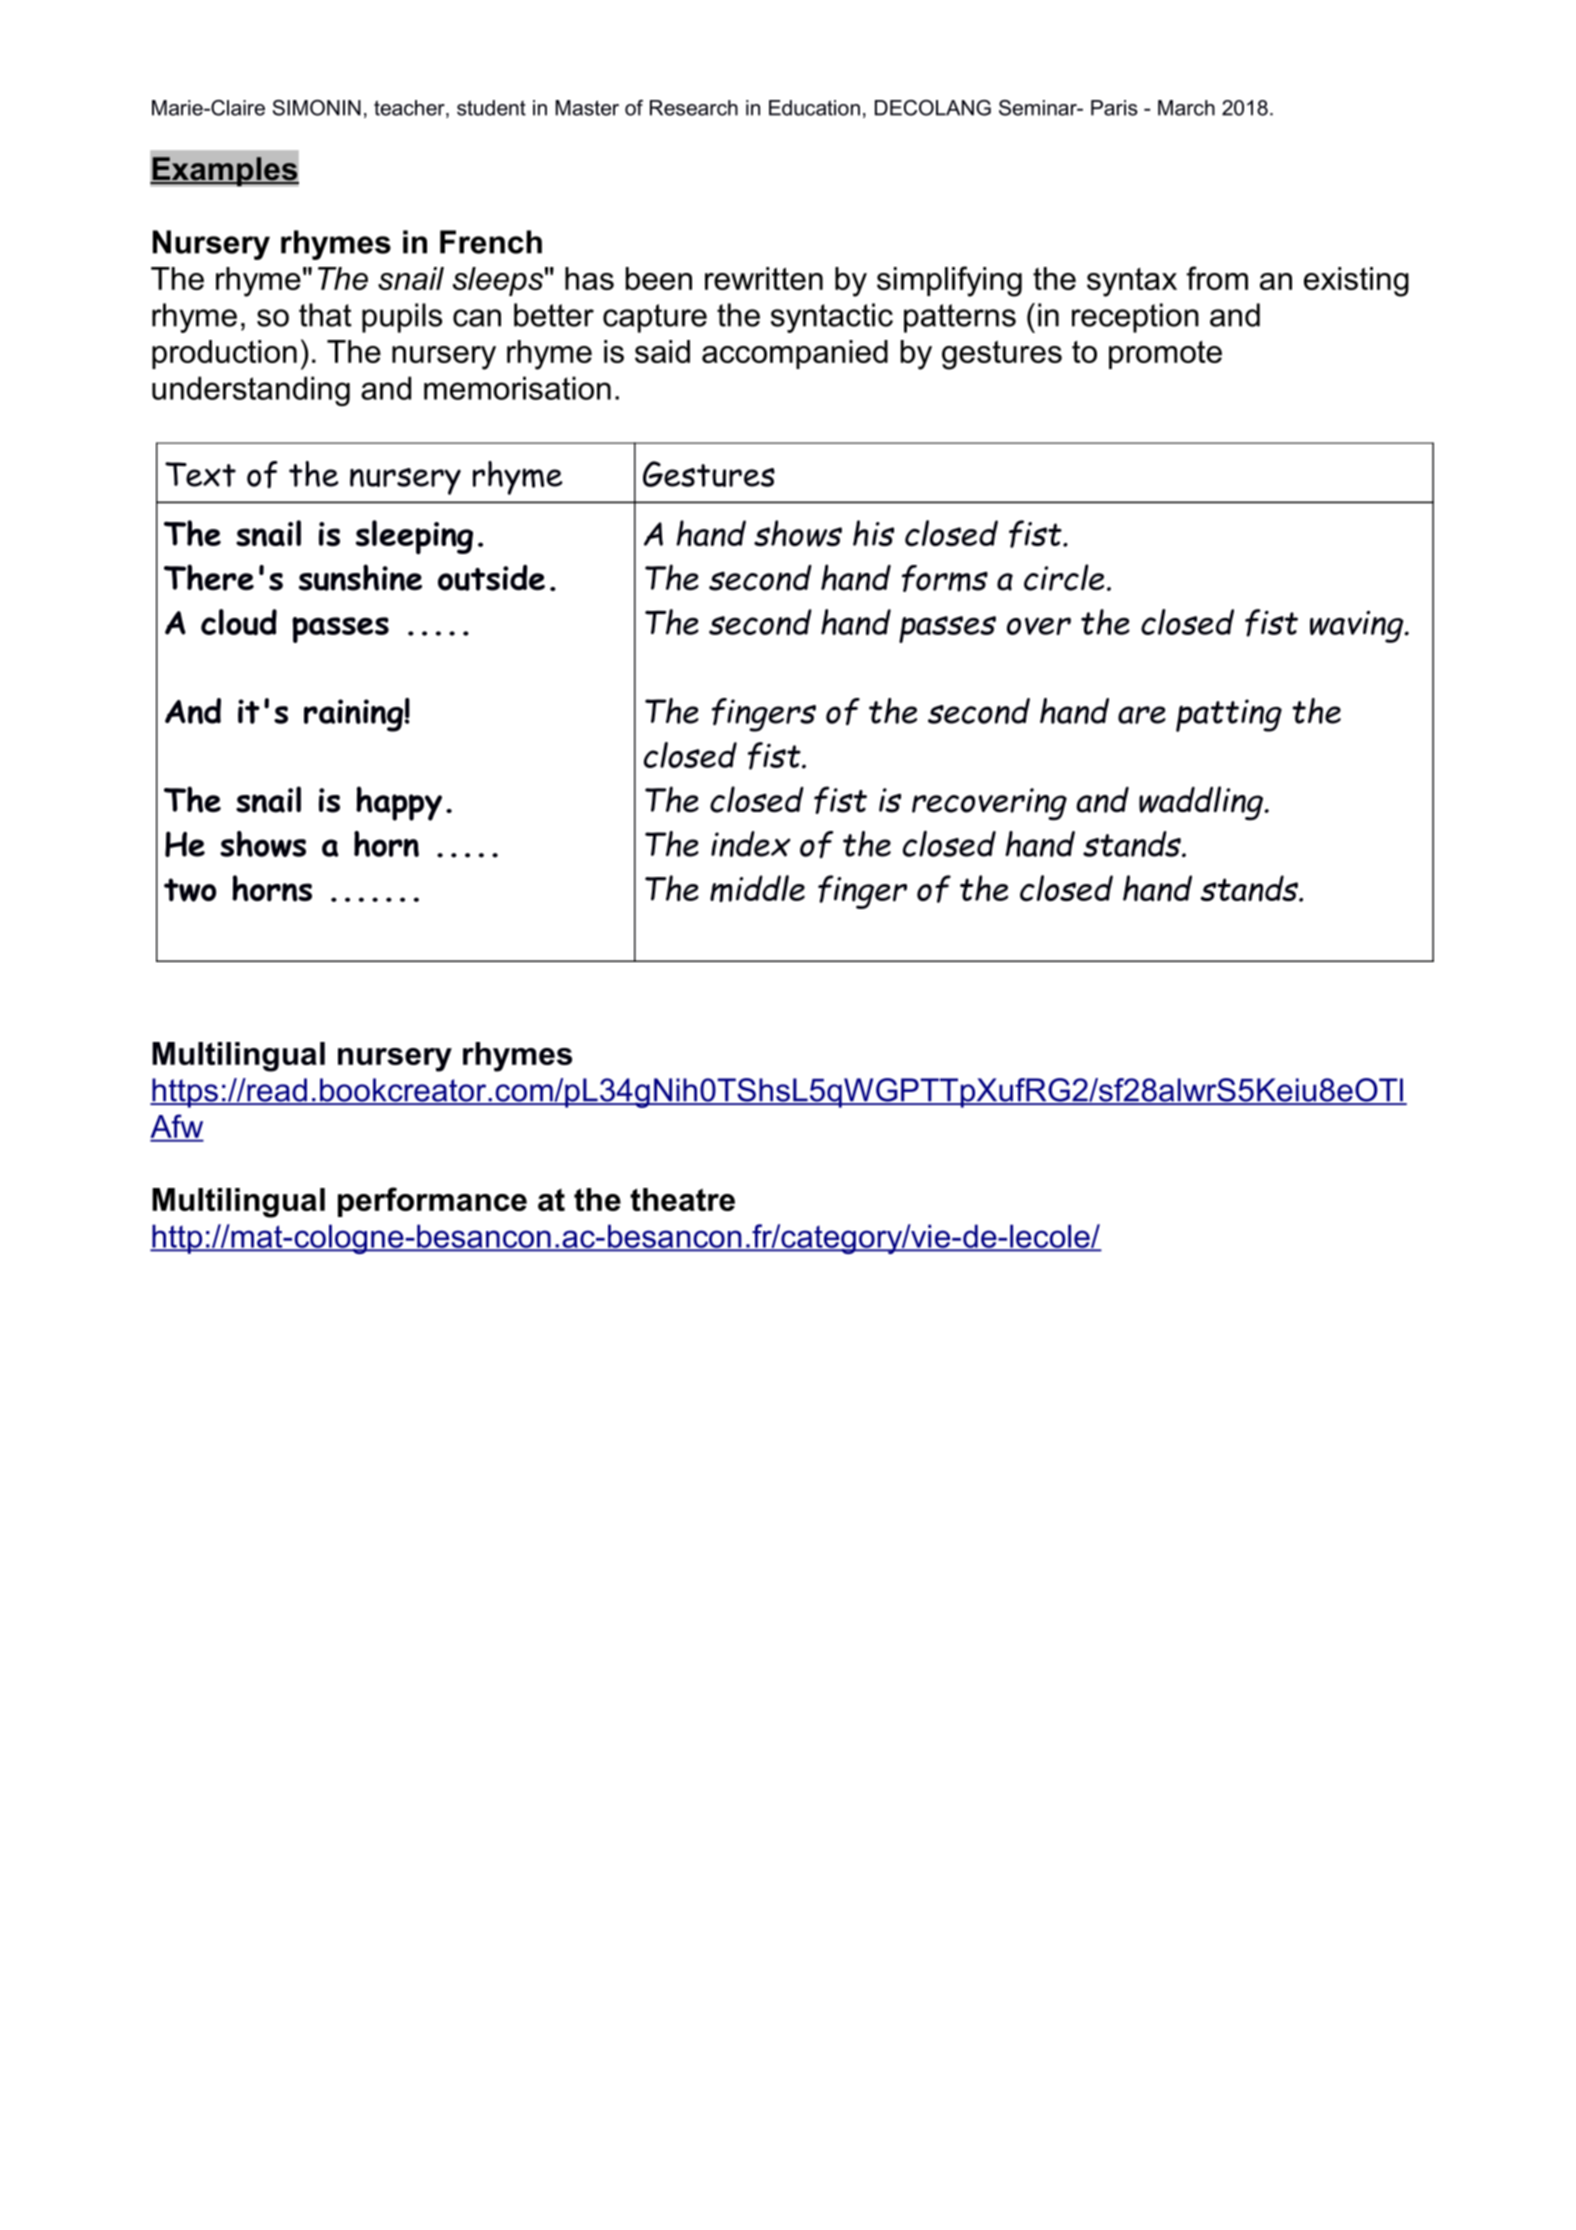 The width and height of the document is (1576, 2230). What do you see at coordinates (432, 1202) in the document?
I see `performance` at bounding box center [432, 1202].
